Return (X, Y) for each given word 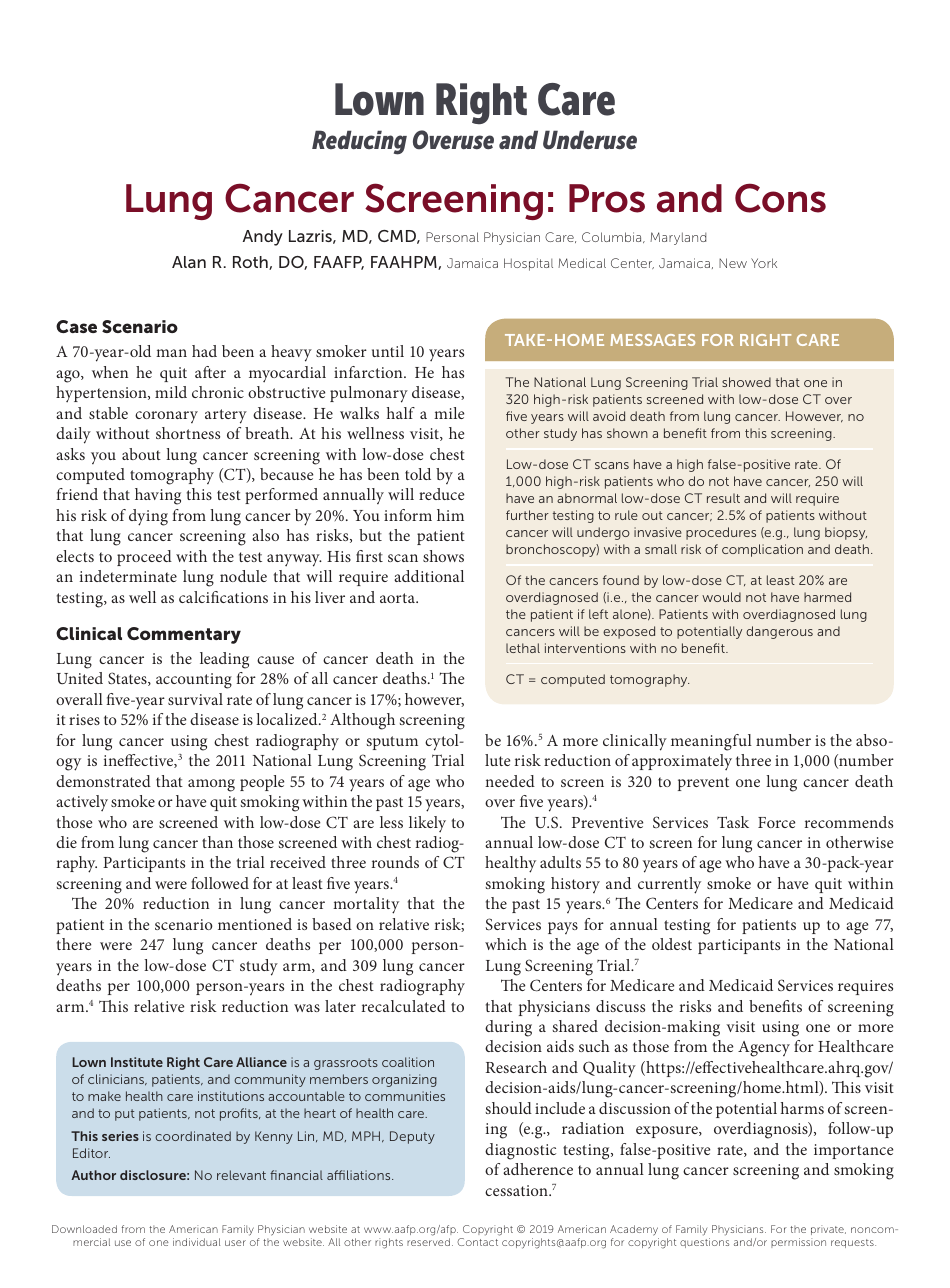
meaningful (711, 742)
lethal (523, 648)
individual (196, 1242)
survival (195, 699)
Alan (189, 262)
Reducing (359, 142)
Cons (780, 198)
